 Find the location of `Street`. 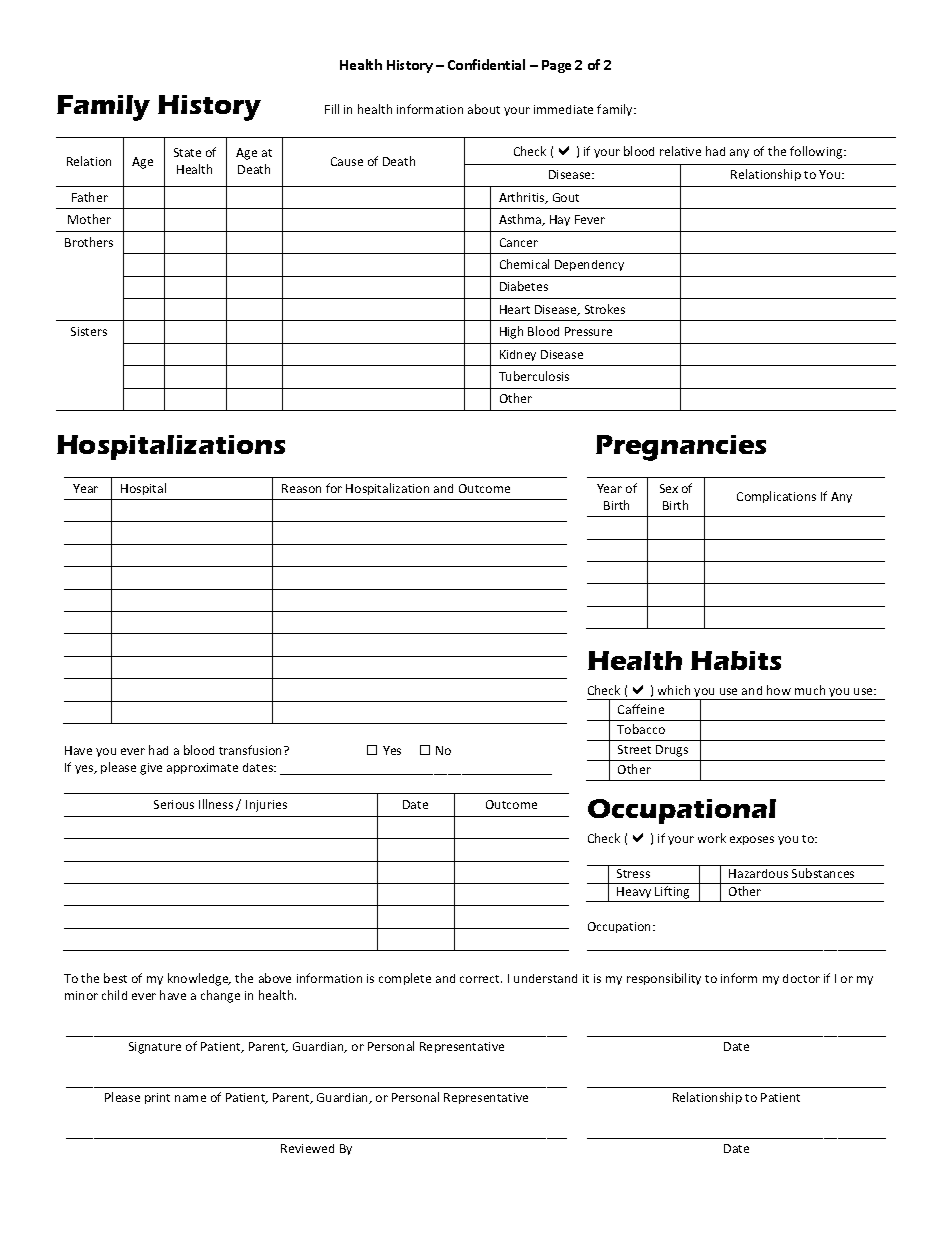

Street is located at coordinates (634, 749).
